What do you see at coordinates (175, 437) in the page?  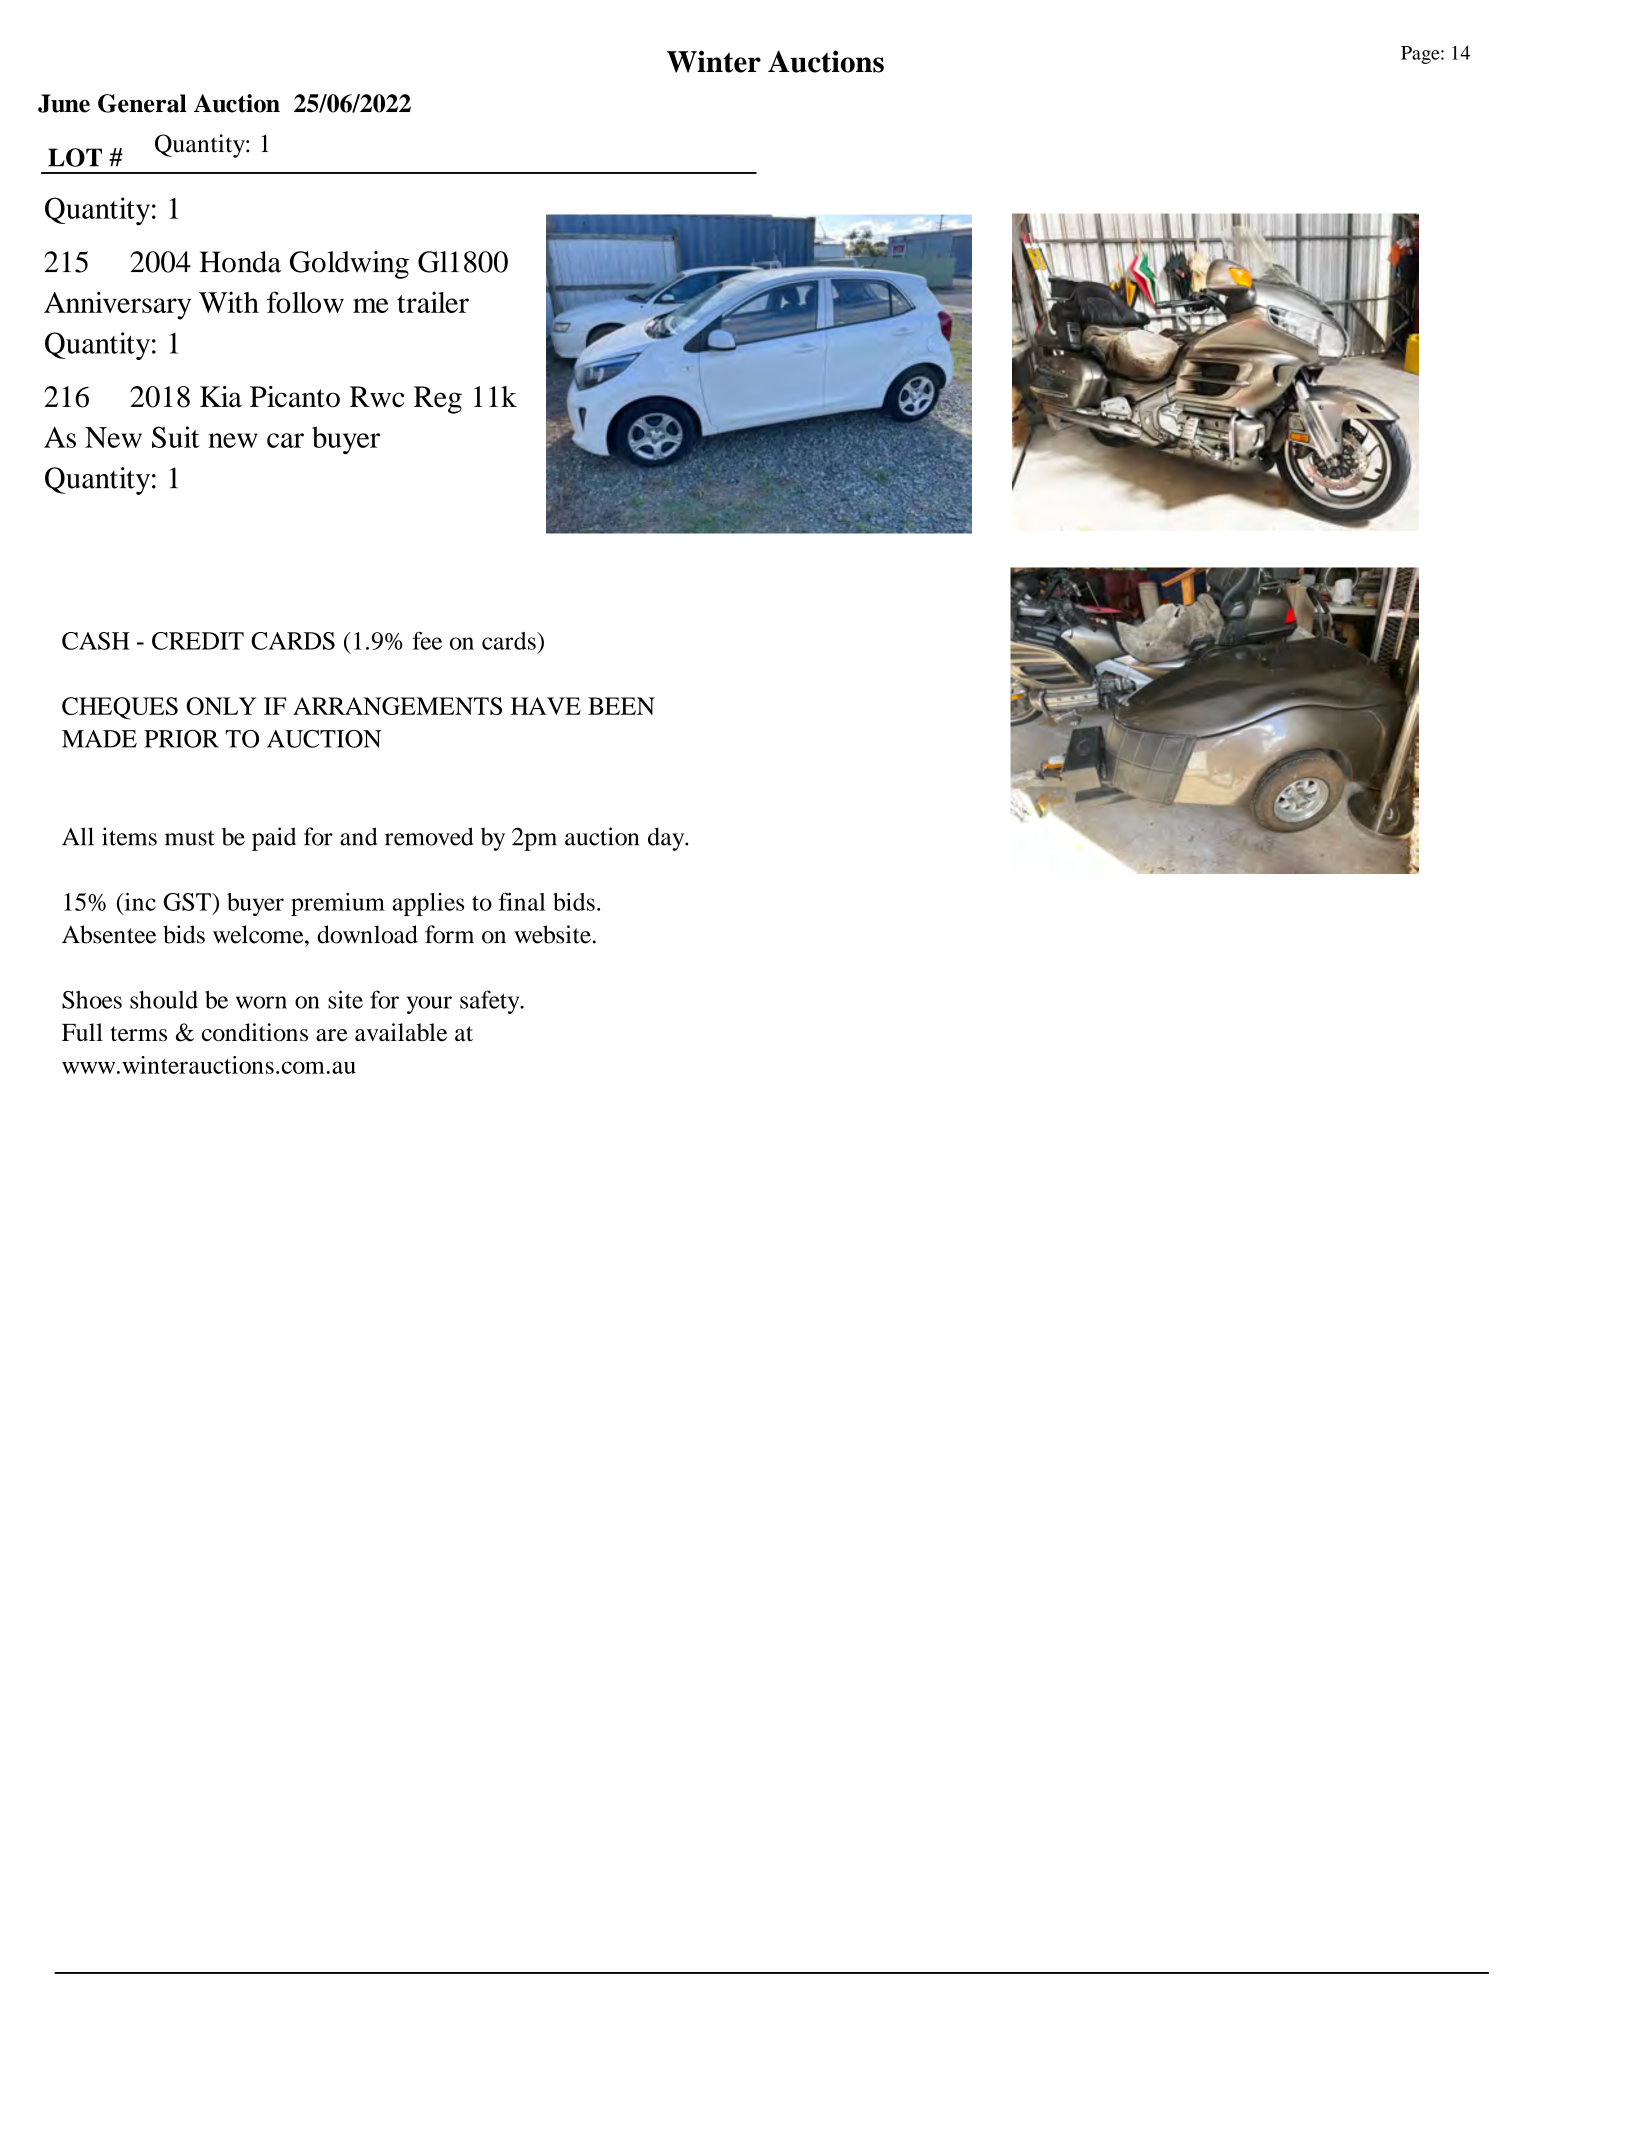 I see `Suit` at bounding box center [175, 437].
